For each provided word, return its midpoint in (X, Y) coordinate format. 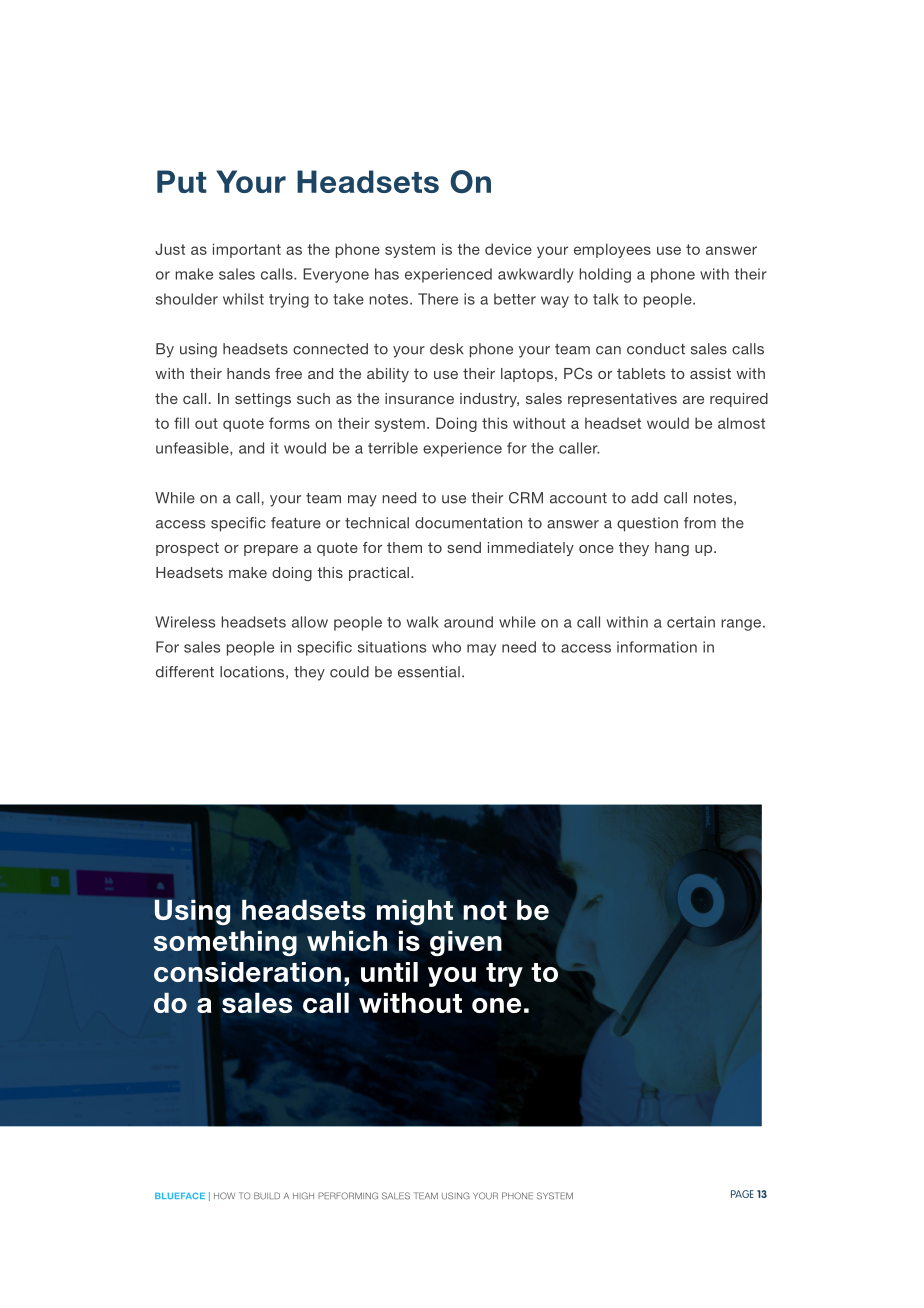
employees (612, 250)
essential (429, 672)
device (508, 249)
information (657, 647)
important (247, 250)
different (185, 672)
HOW (224, 1196)
